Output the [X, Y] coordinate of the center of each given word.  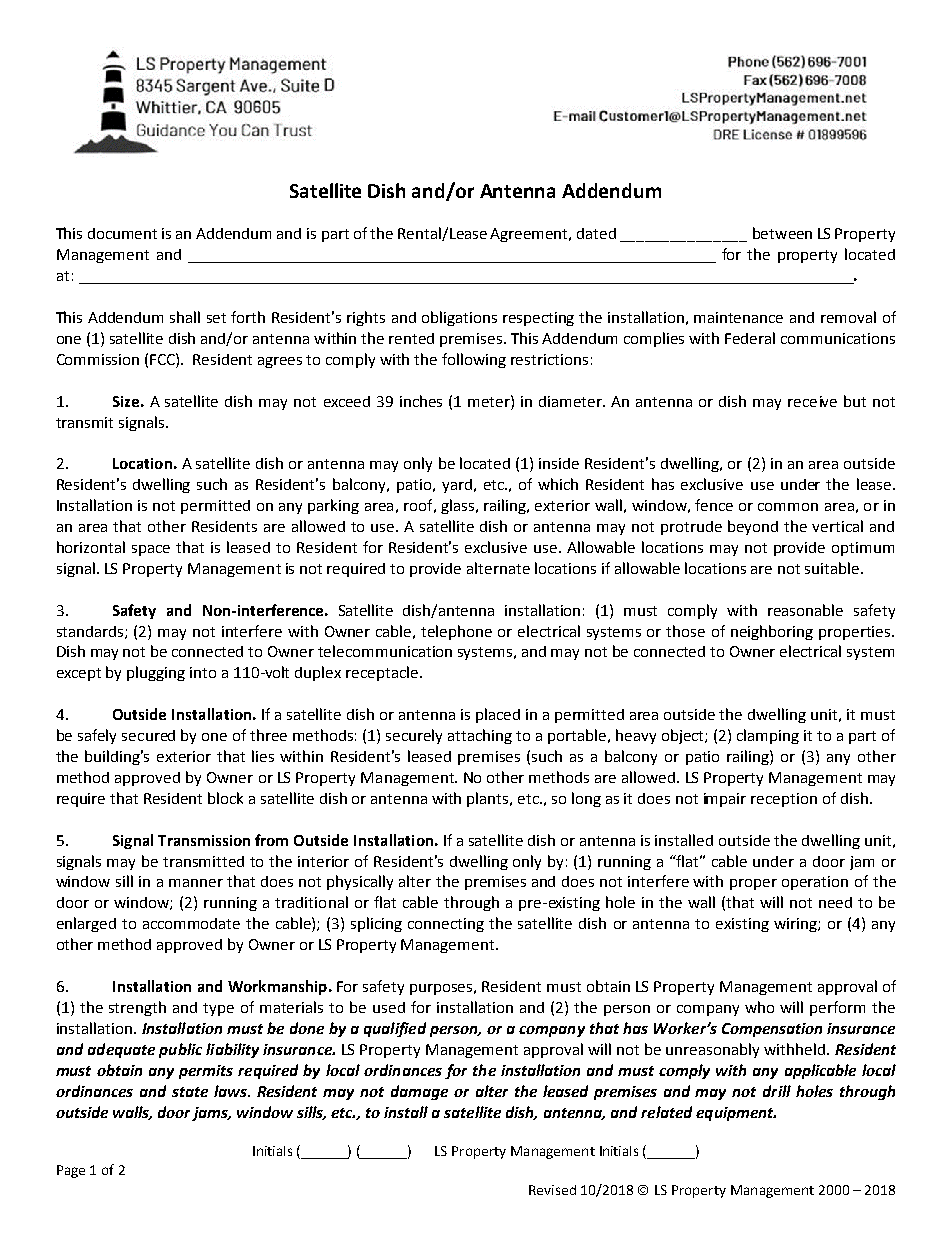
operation [815, 883]
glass [459, 506]
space [151, 550]
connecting [446, 925]
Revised [552, 1190]
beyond [753, 527]
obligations [459, 318]
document [122, 233]
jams [211, 1114]
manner [196, 883]
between [782, 233]
